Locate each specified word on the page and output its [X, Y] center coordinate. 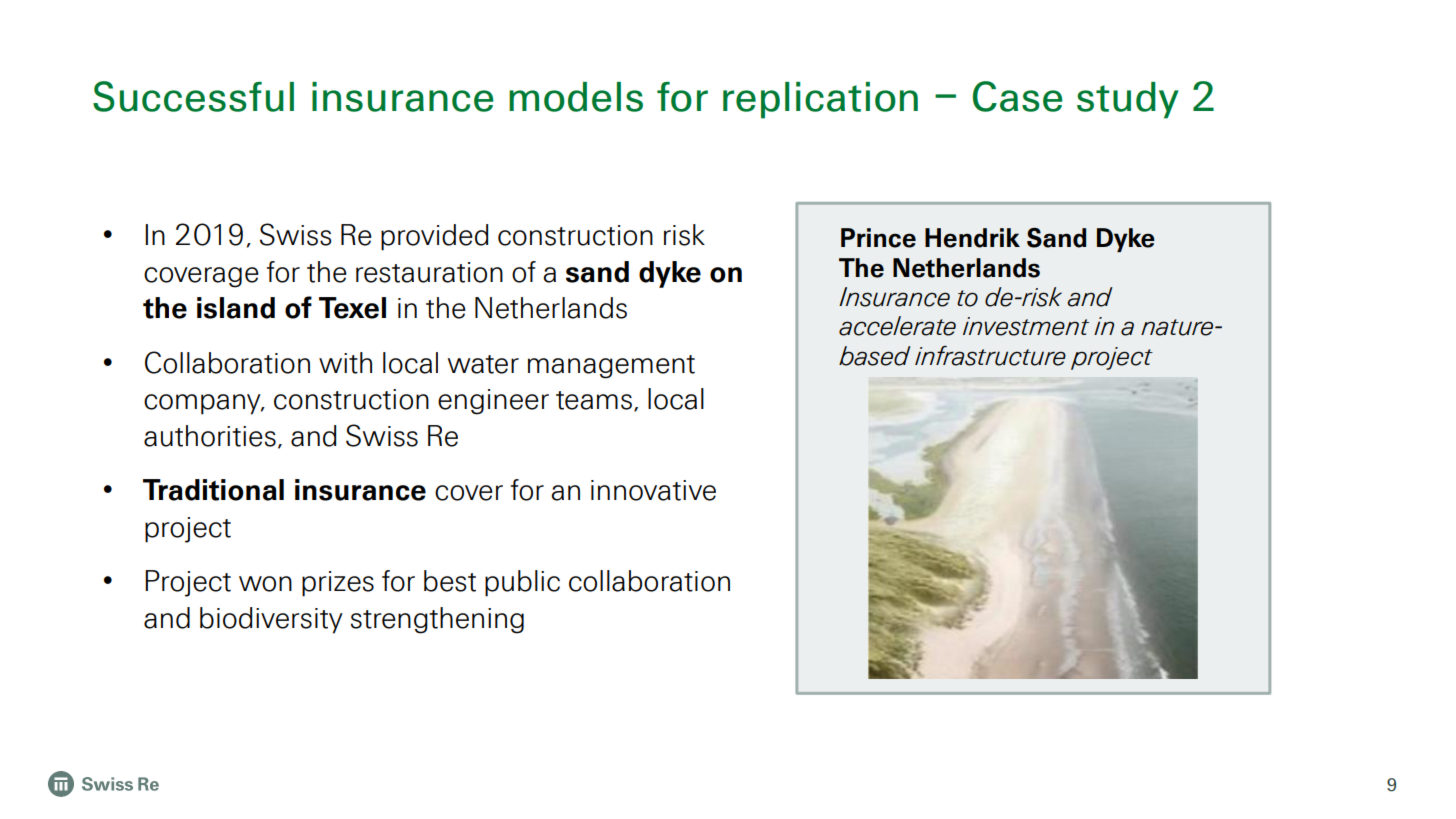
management [611, 367]
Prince [878, 238]
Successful [193, 96]
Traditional [213, 490]
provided [434, 237]
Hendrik [972, 238]
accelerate [897, 326]
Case [1018, 96]
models [576, 97]
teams [594, 400]
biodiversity [271, 620]
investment [1026, 326]
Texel [352, 308]
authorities [210, 436]
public [522, 583]
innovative [653, 490]
